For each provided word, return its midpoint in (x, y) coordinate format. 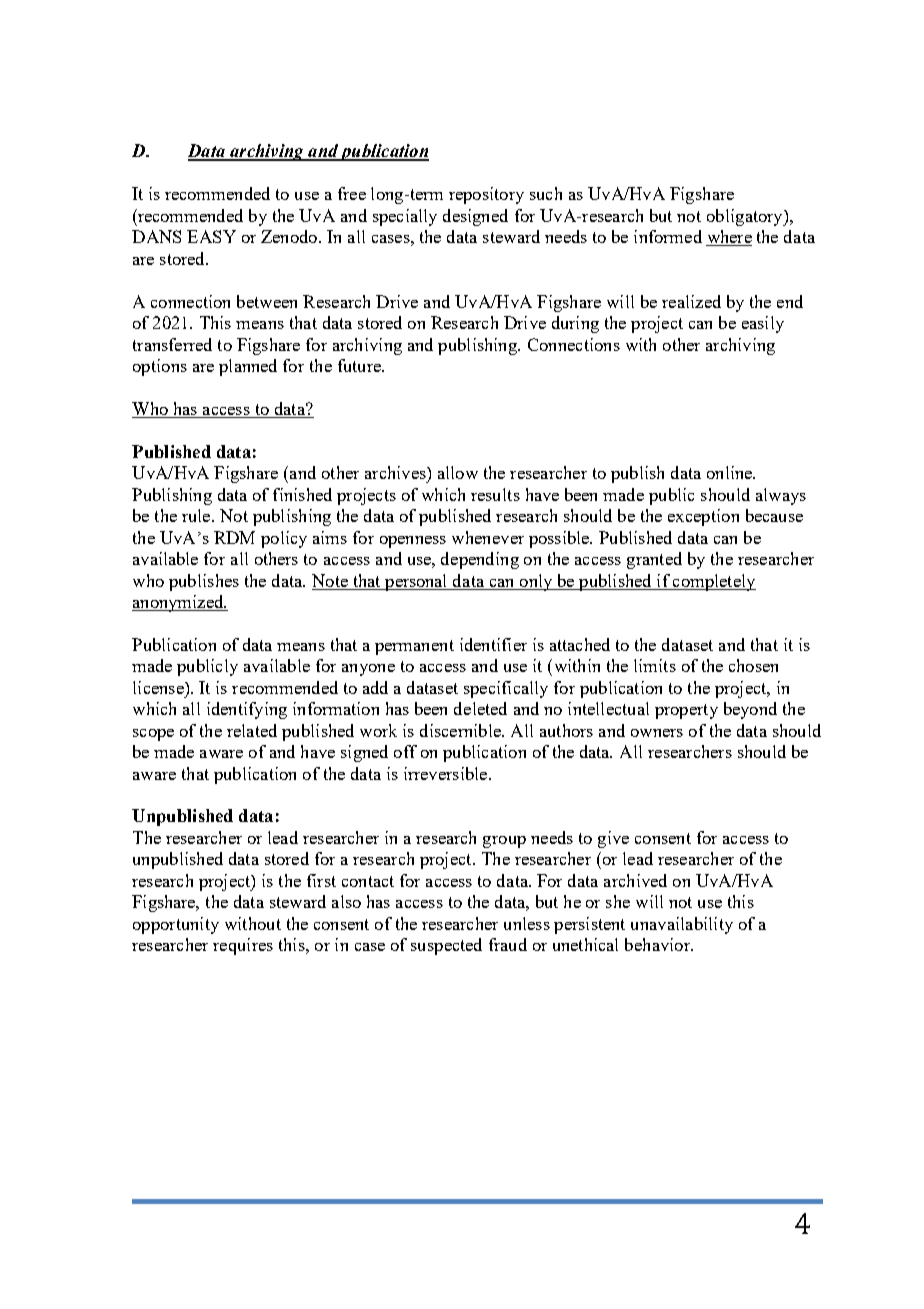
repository (486, 195)
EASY (211, 236)
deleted (480, 708)
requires (243, 946)
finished (302, 494)
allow (458, 472)
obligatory (746, 217)
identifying (247, 710)
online (731, 472)
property (686, 711)
